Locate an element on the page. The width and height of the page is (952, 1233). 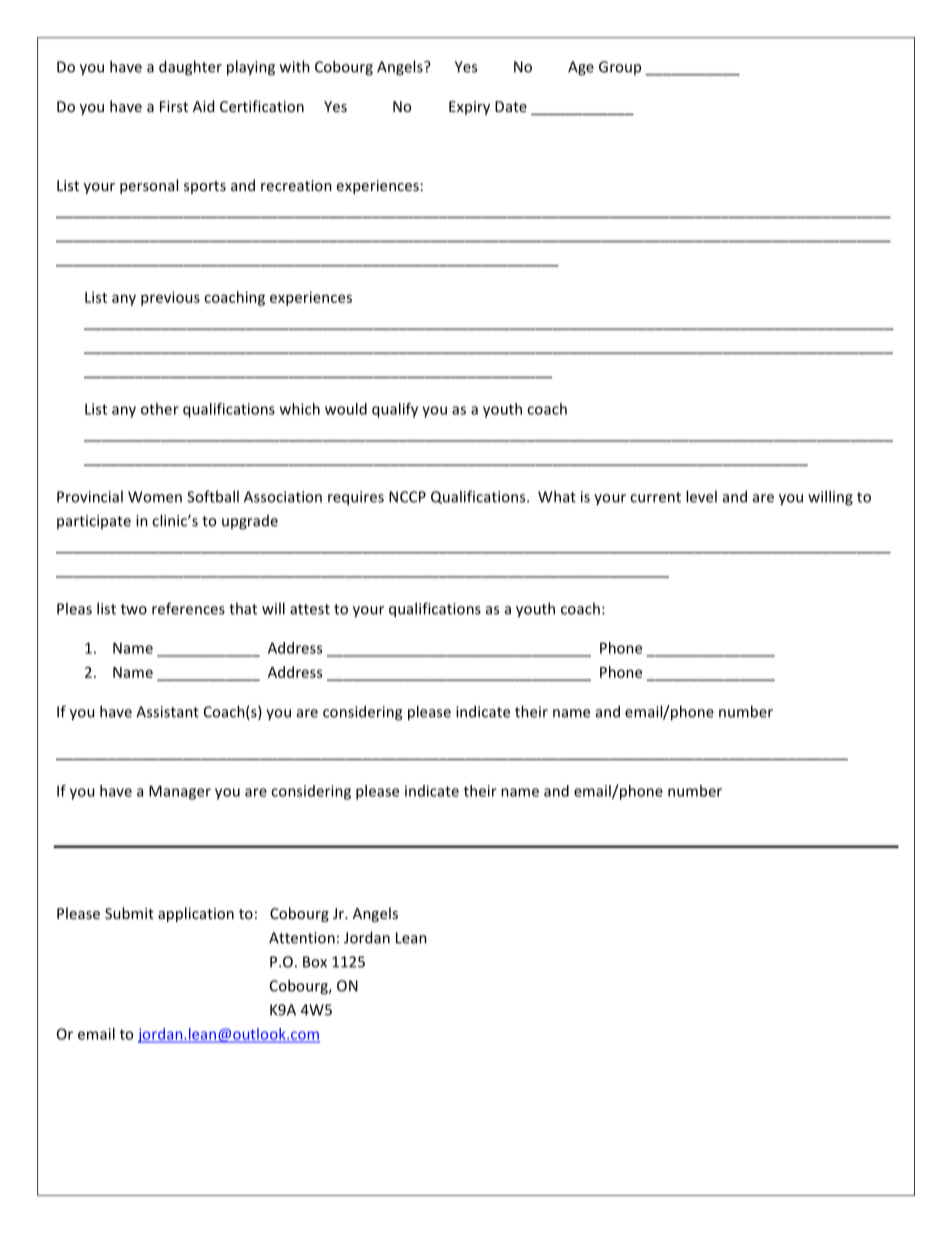
Assistant is located at coordinates (167, 712).
